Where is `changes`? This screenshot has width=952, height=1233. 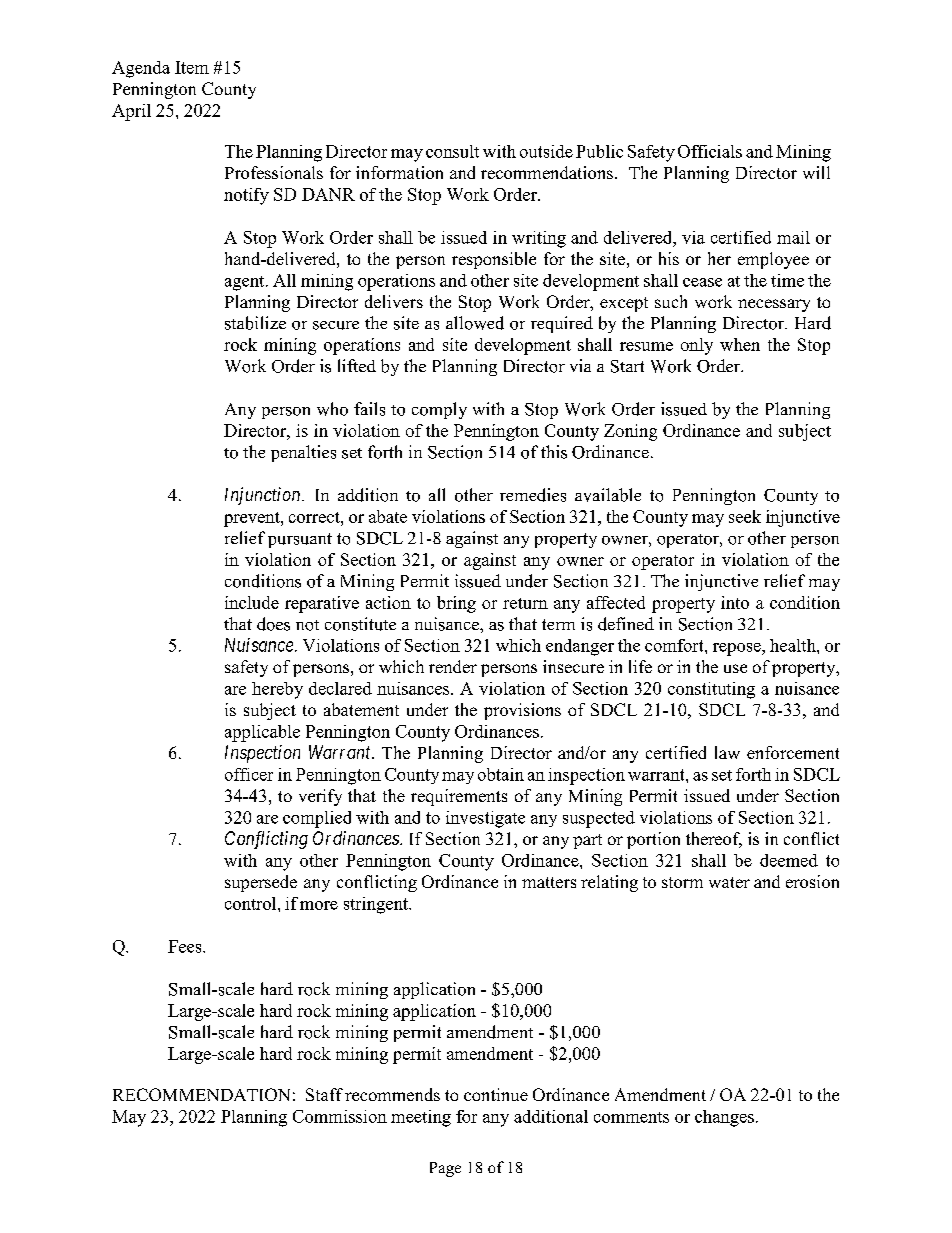 changes is located at coordinates (724, 1118).
